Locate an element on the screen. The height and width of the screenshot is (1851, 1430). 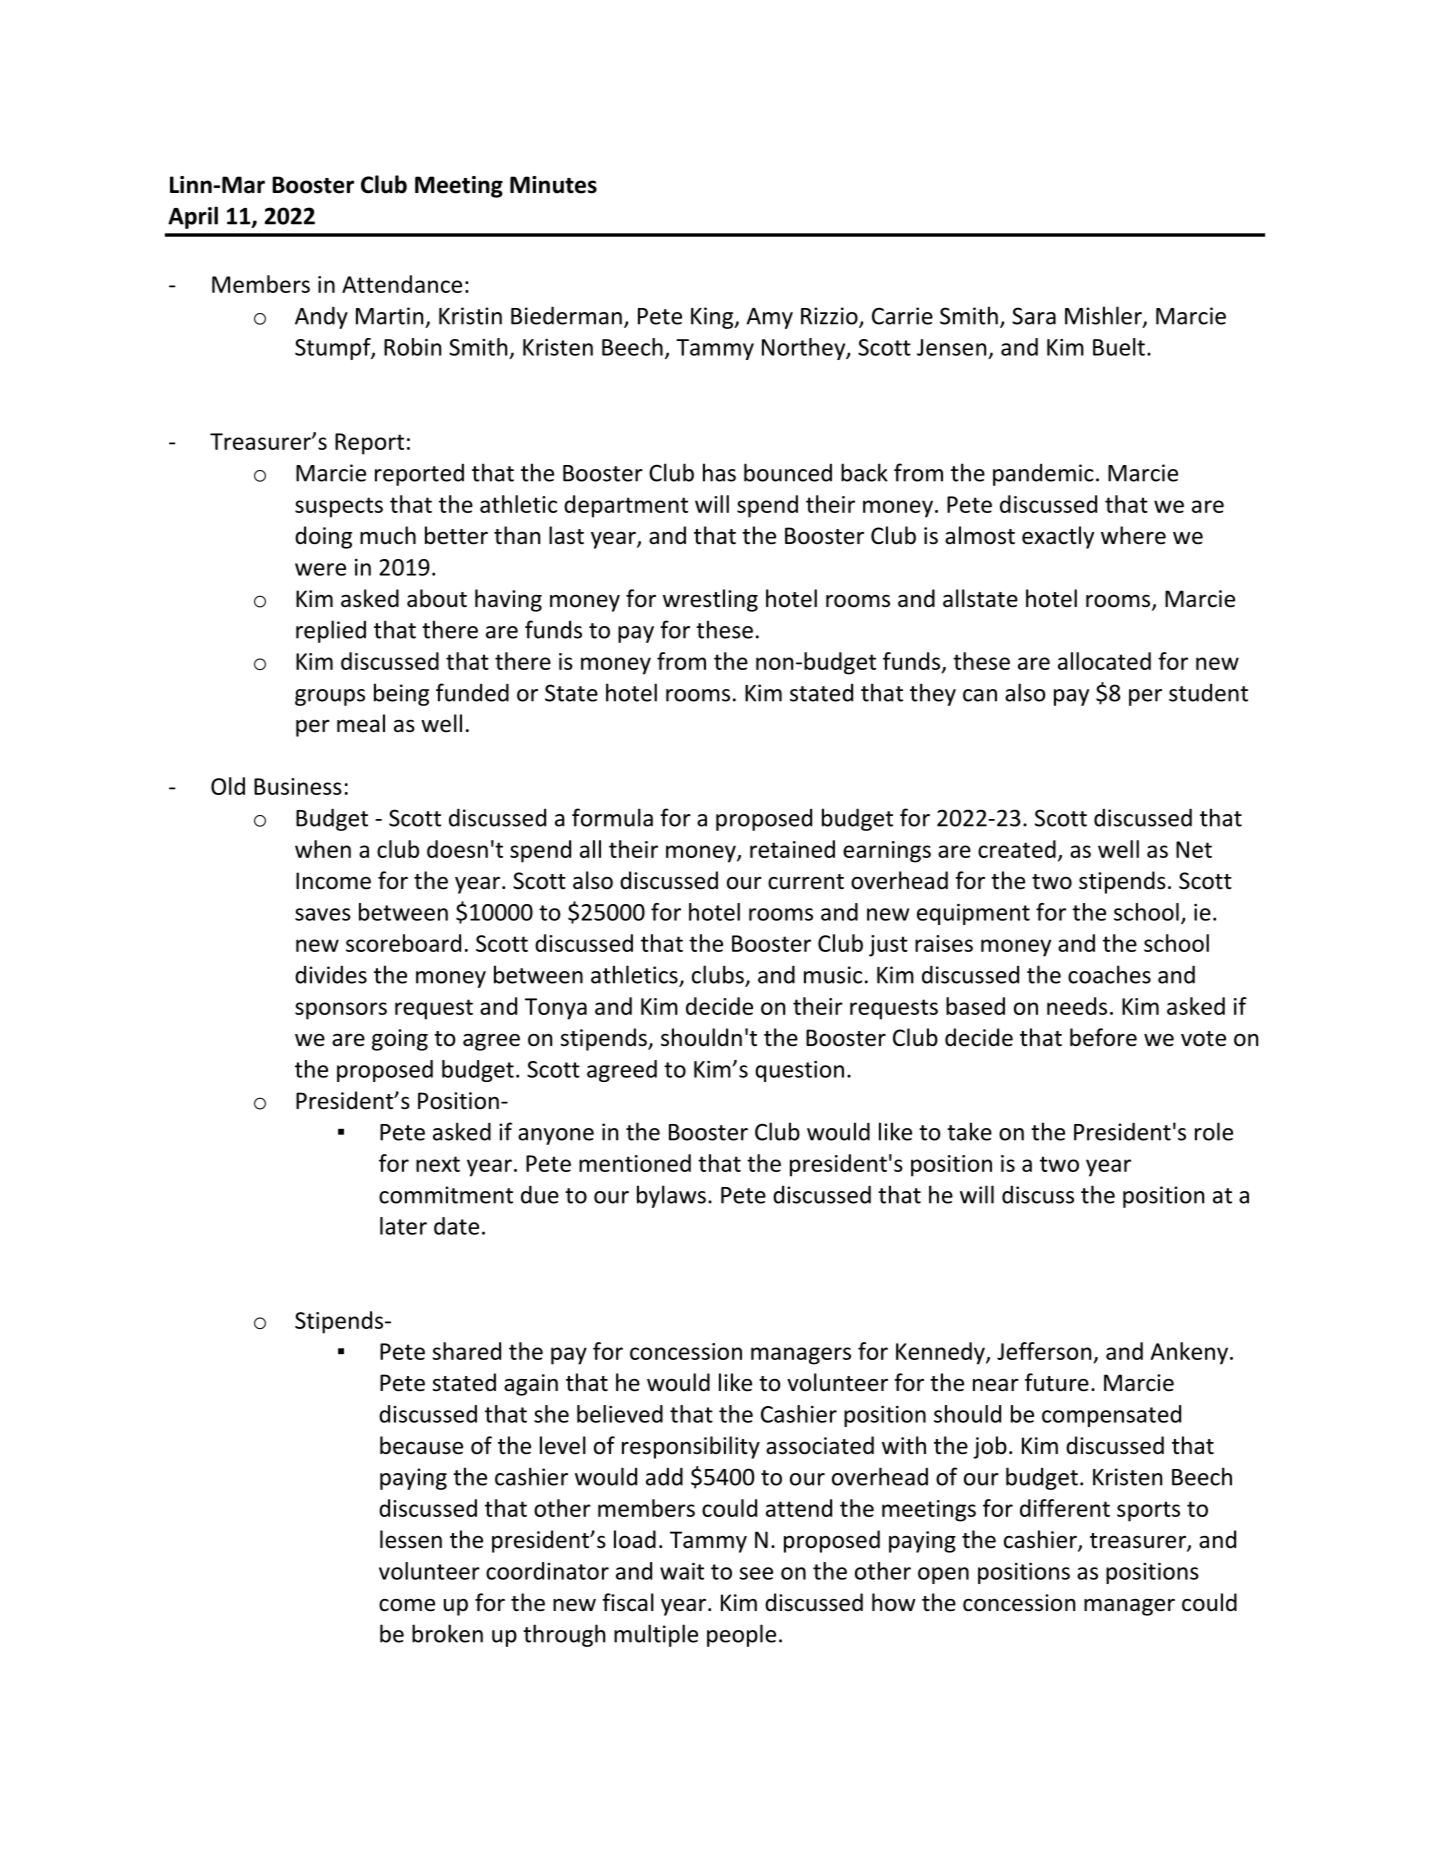
formula is located at coordinates (612, 817).
